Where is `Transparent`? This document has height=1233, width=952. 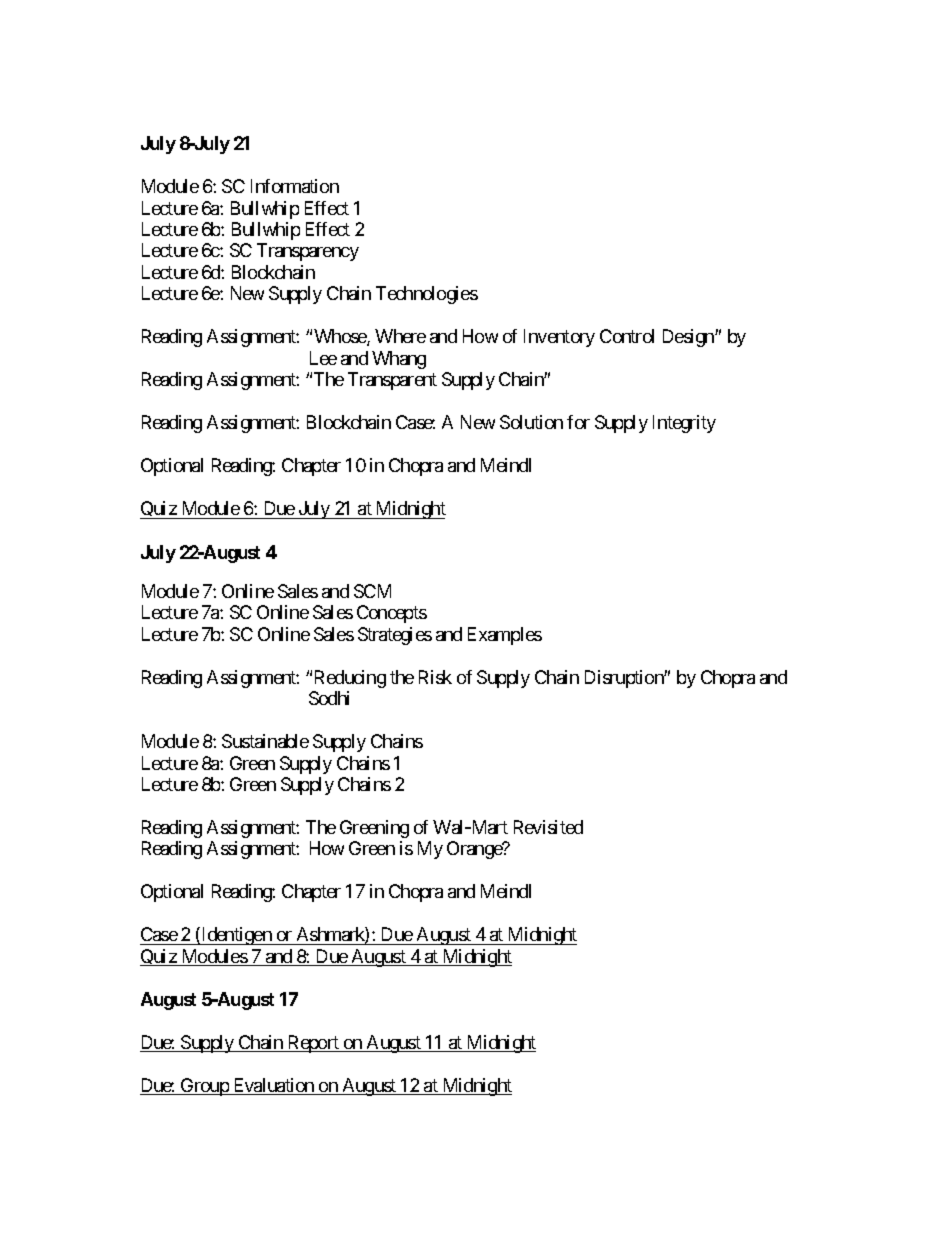
Transparent is located at coordinates (392, 381).
